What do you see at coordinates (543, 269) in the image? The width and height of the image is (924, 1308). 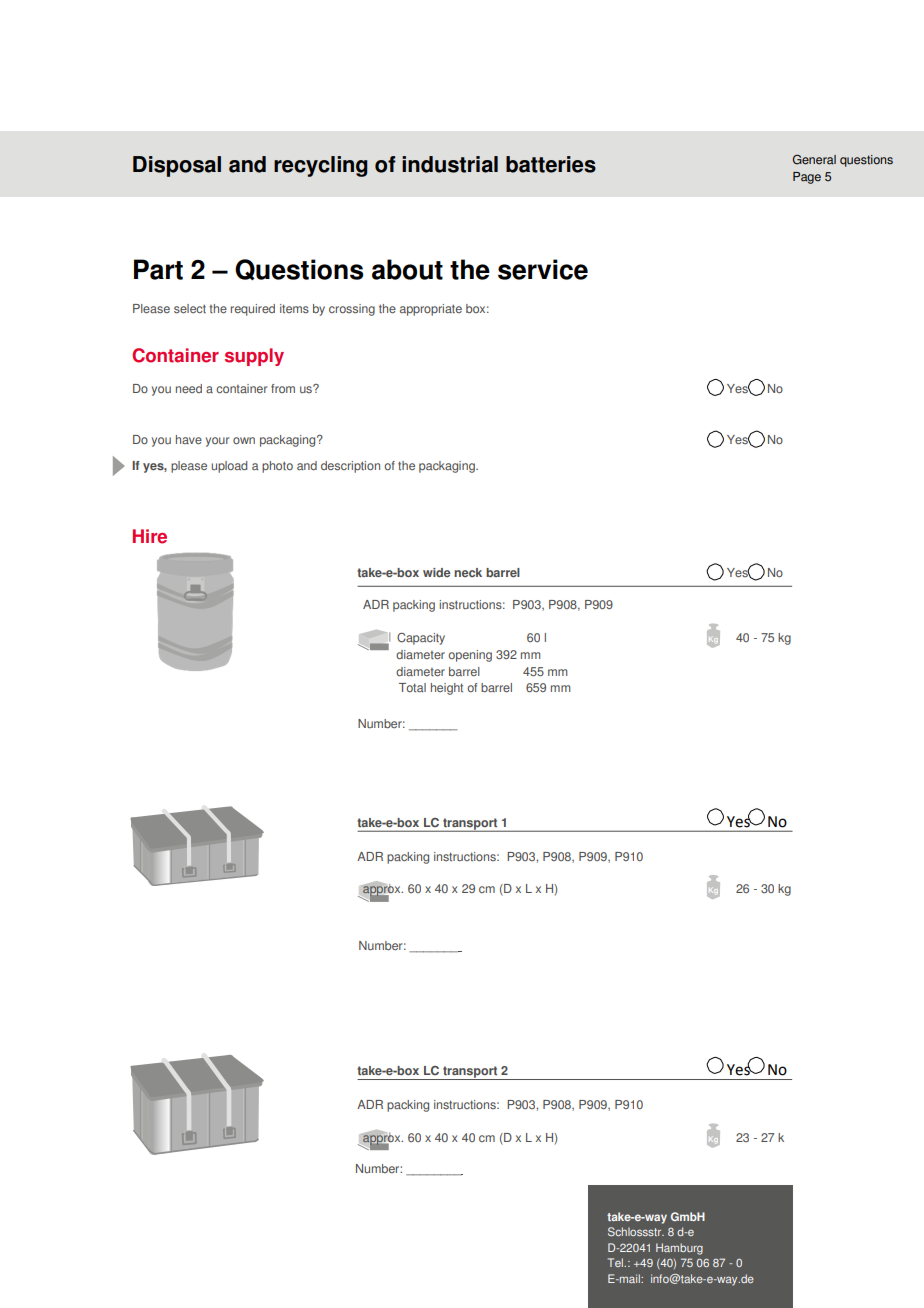 I see `service` at bounding box center [543, 269].
